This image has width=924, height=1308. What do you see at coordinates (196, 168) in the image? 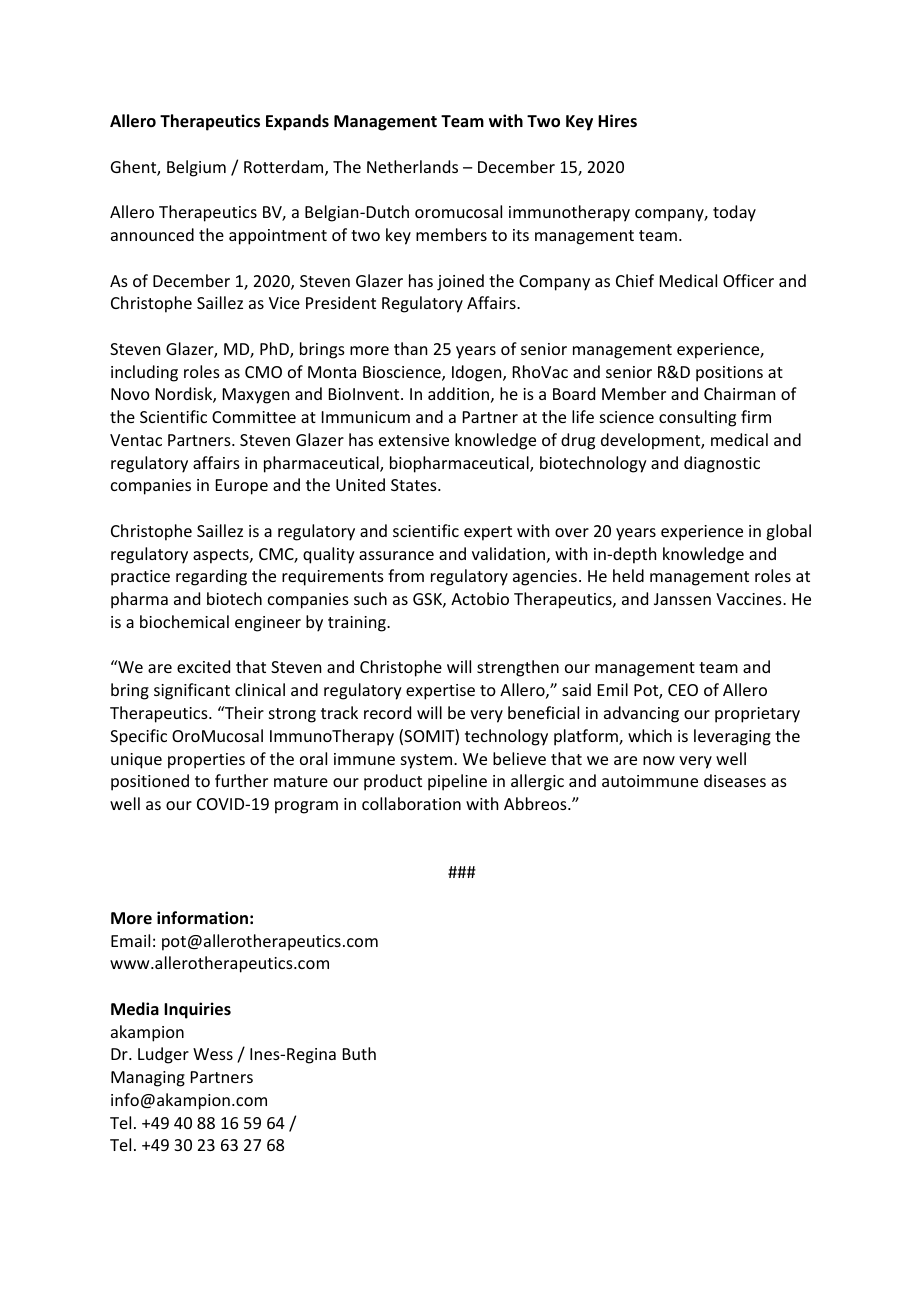
I see `Belgium` at bounding box center [196, 168].
